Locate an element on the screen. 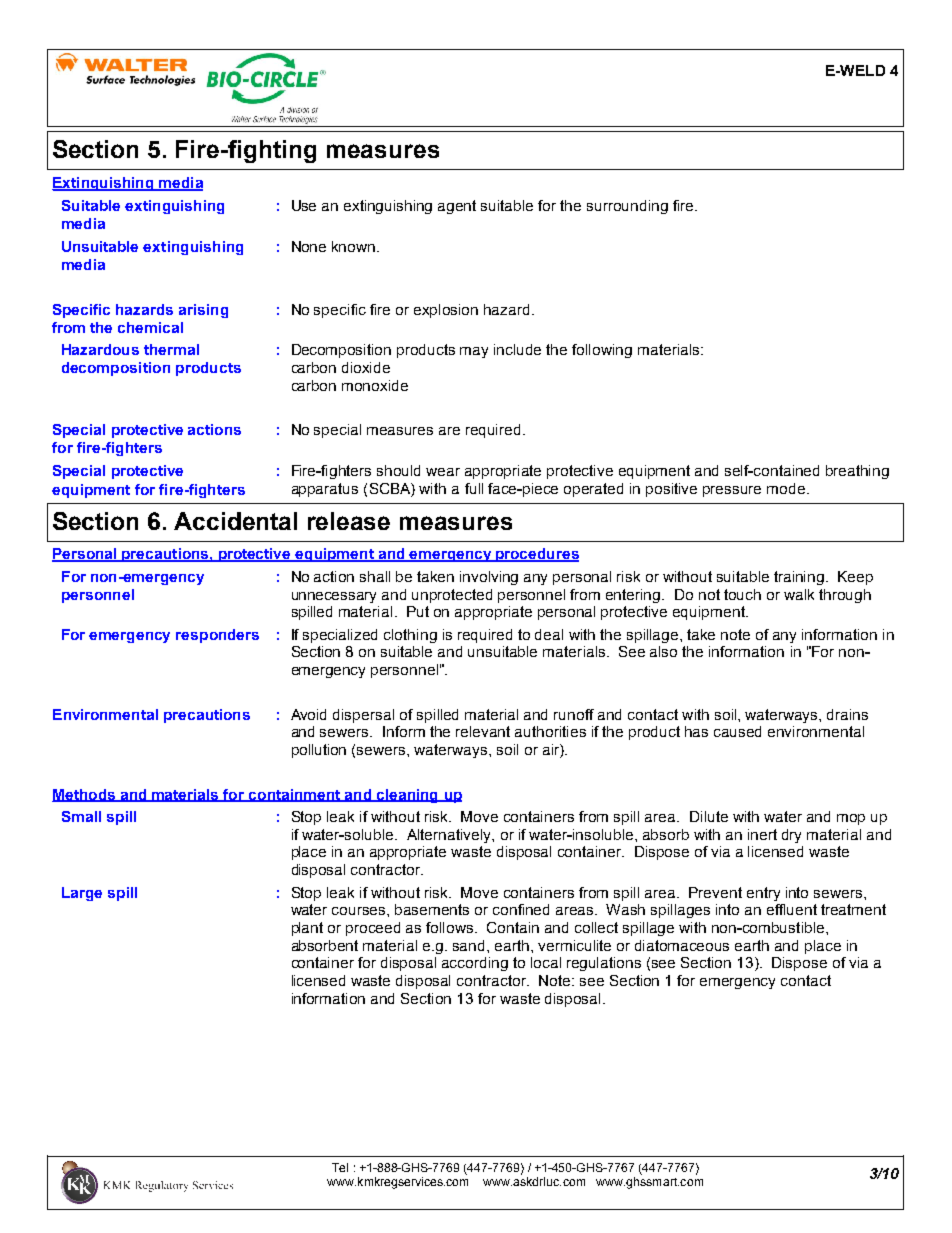  agent is located at coordinates (457, 207).
